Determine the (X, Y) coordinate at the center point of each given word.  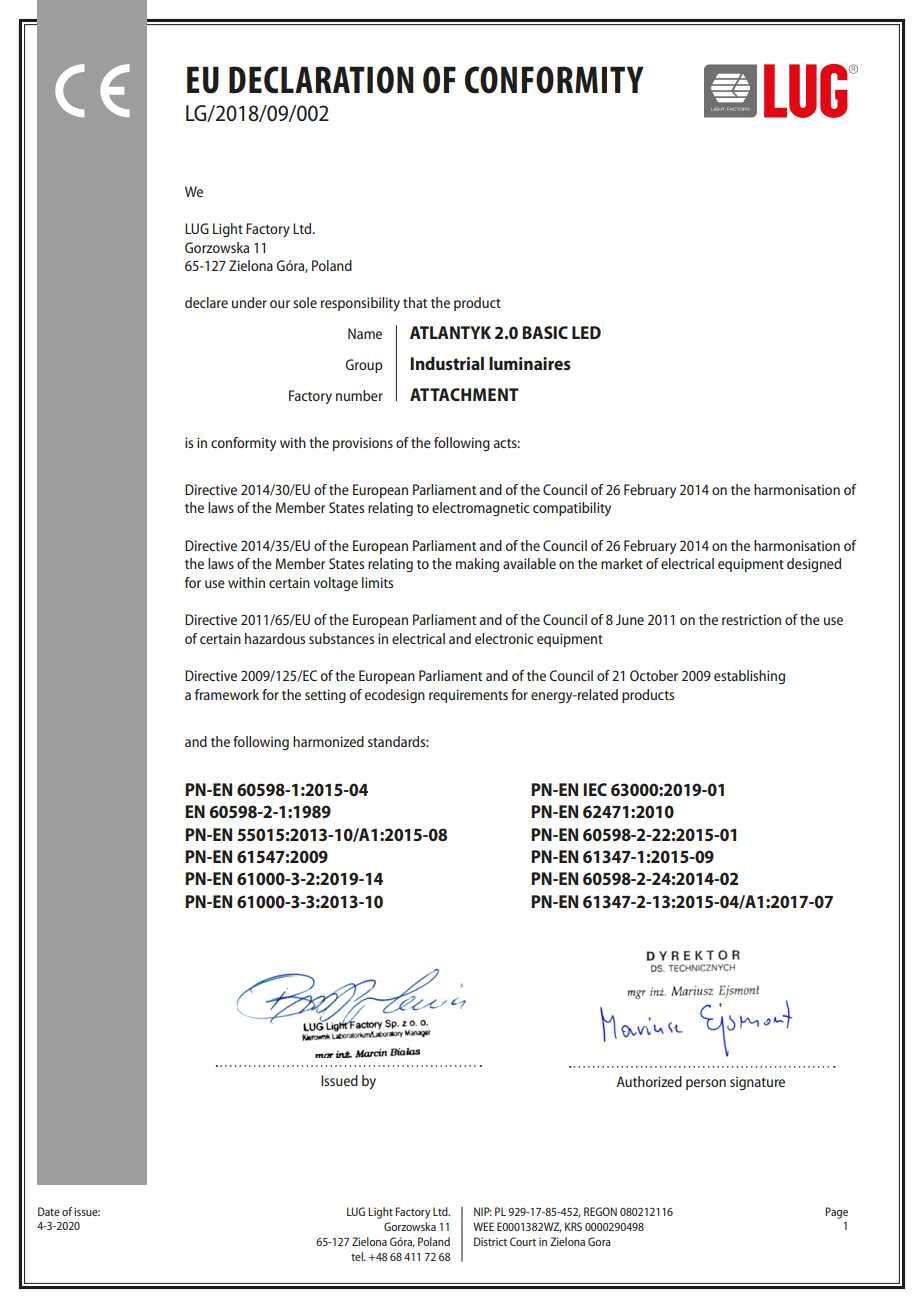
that (415, 302)
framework (227, 694)
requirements (468, 696)
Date (49, 1211)
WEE (483, 1226)
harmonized (328, 741)
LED (586, 332)
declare (206, 302)
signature (757, 1083)
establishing (749, 677)
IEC (595, 789)
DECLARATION (321, 80)
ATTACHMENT (464, 394)
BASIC (545, 332)
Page (836, 1213)
